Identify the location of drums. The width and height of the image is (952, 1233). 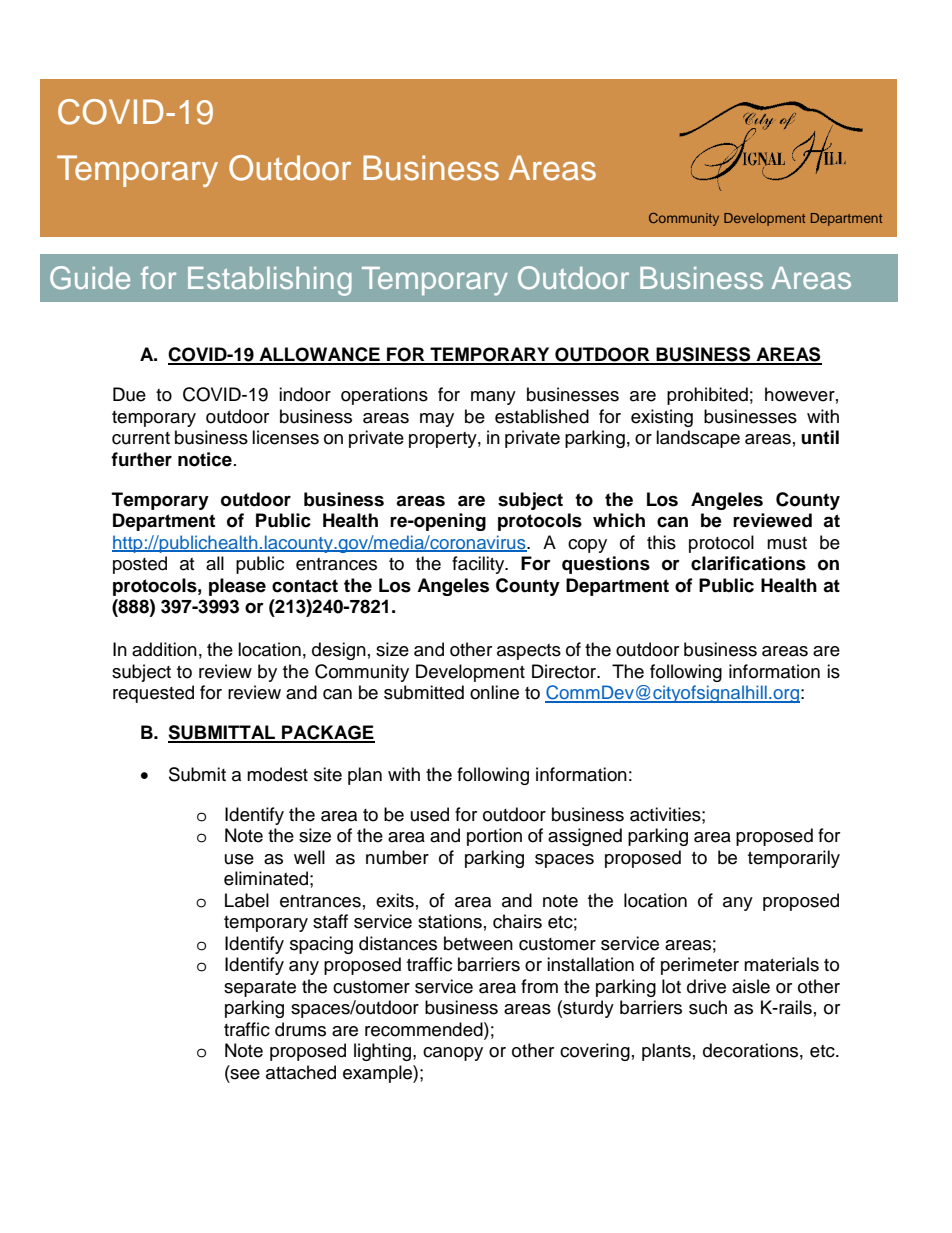
(300, 1029).
